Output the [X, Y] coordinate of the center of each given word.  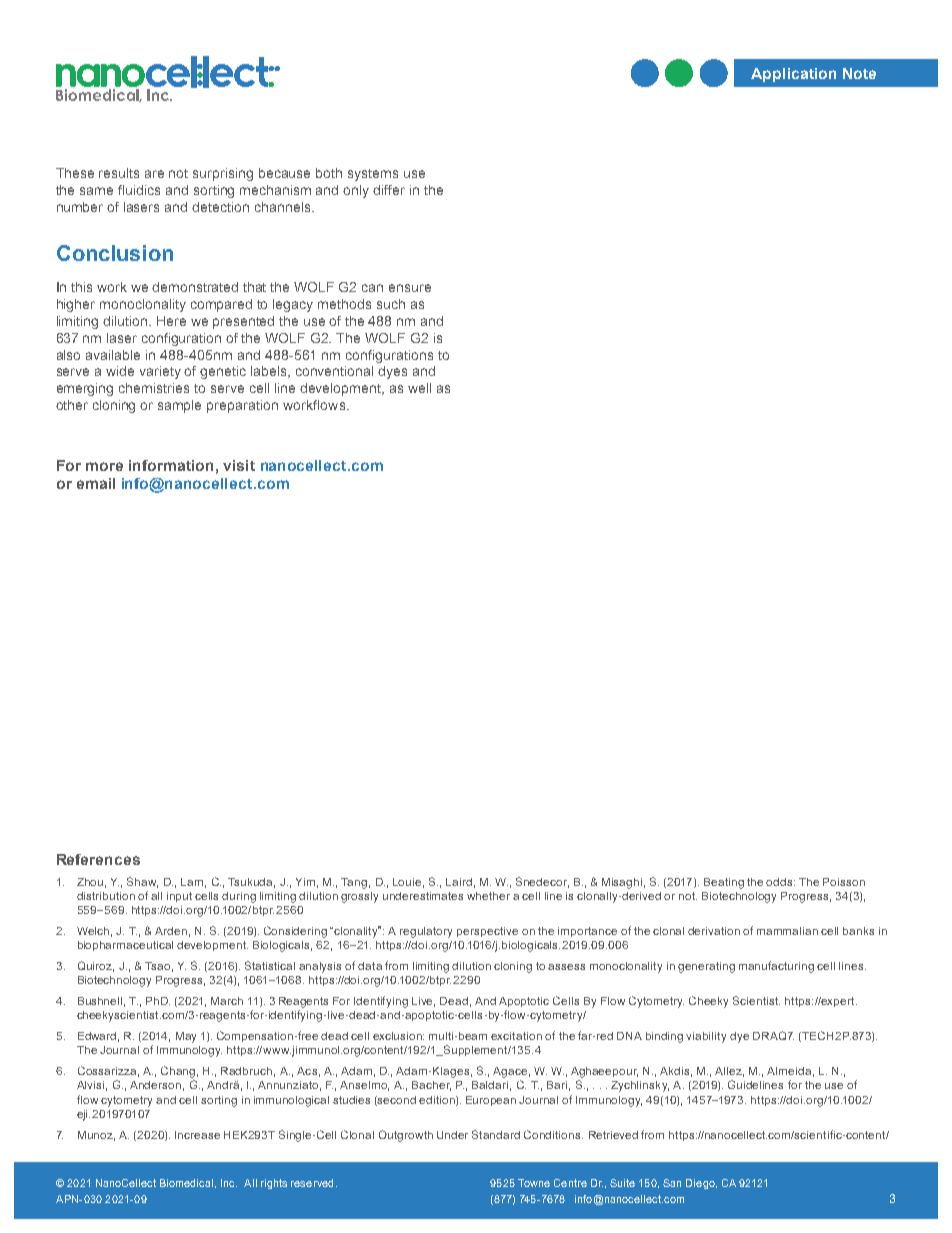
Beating [724, 883]
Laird [459, 882]
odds [780, 882]
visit [239, 465]
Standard [496, 1134]
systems [373, 175]
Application [793, 75]
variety [160, 372]
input [179, 897]
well [419, 388]
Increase [197, 1135]
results [119, 173]
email [96, 483]
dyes [392, 372]
